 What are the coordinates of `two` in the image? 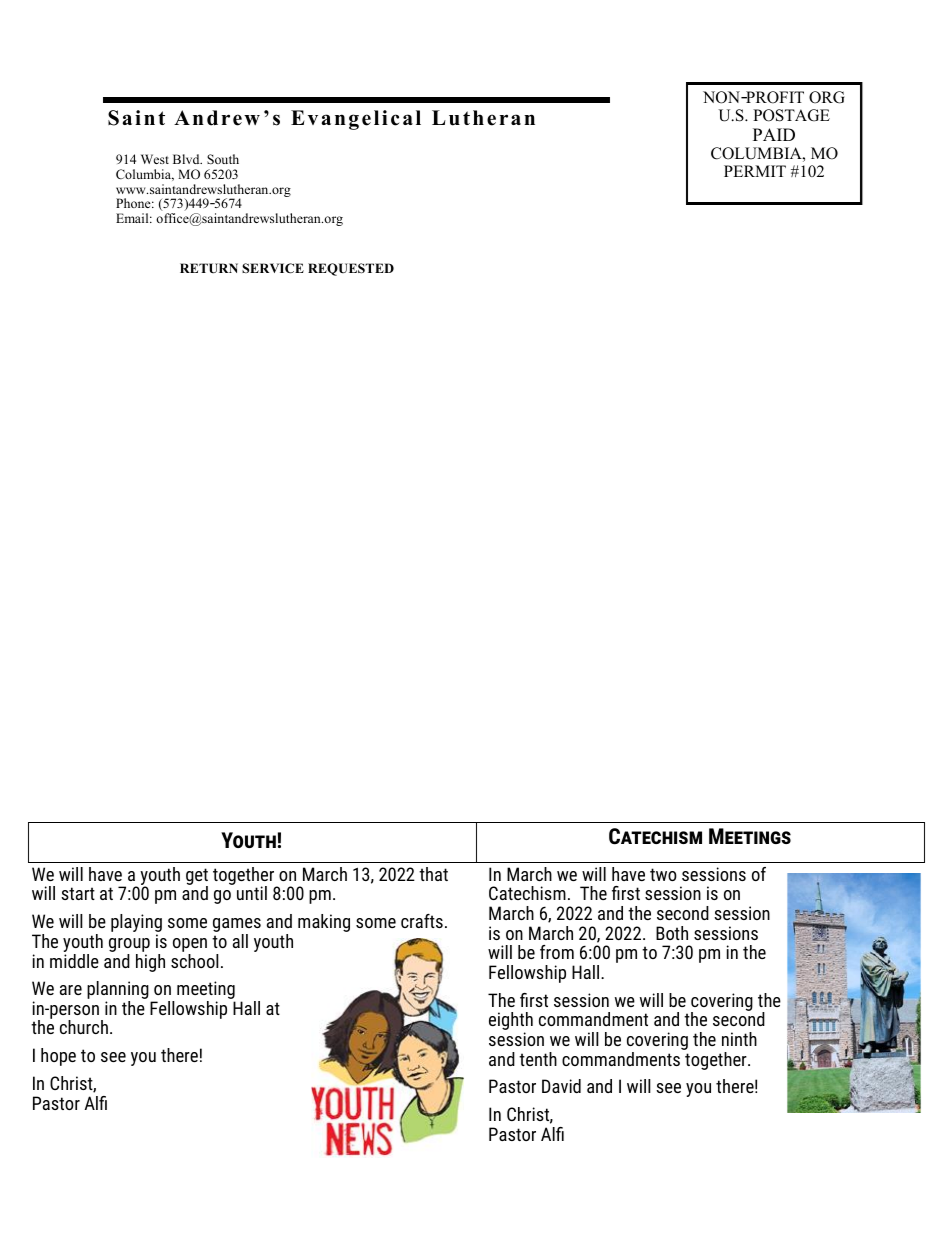 It's located at (663, 874).
